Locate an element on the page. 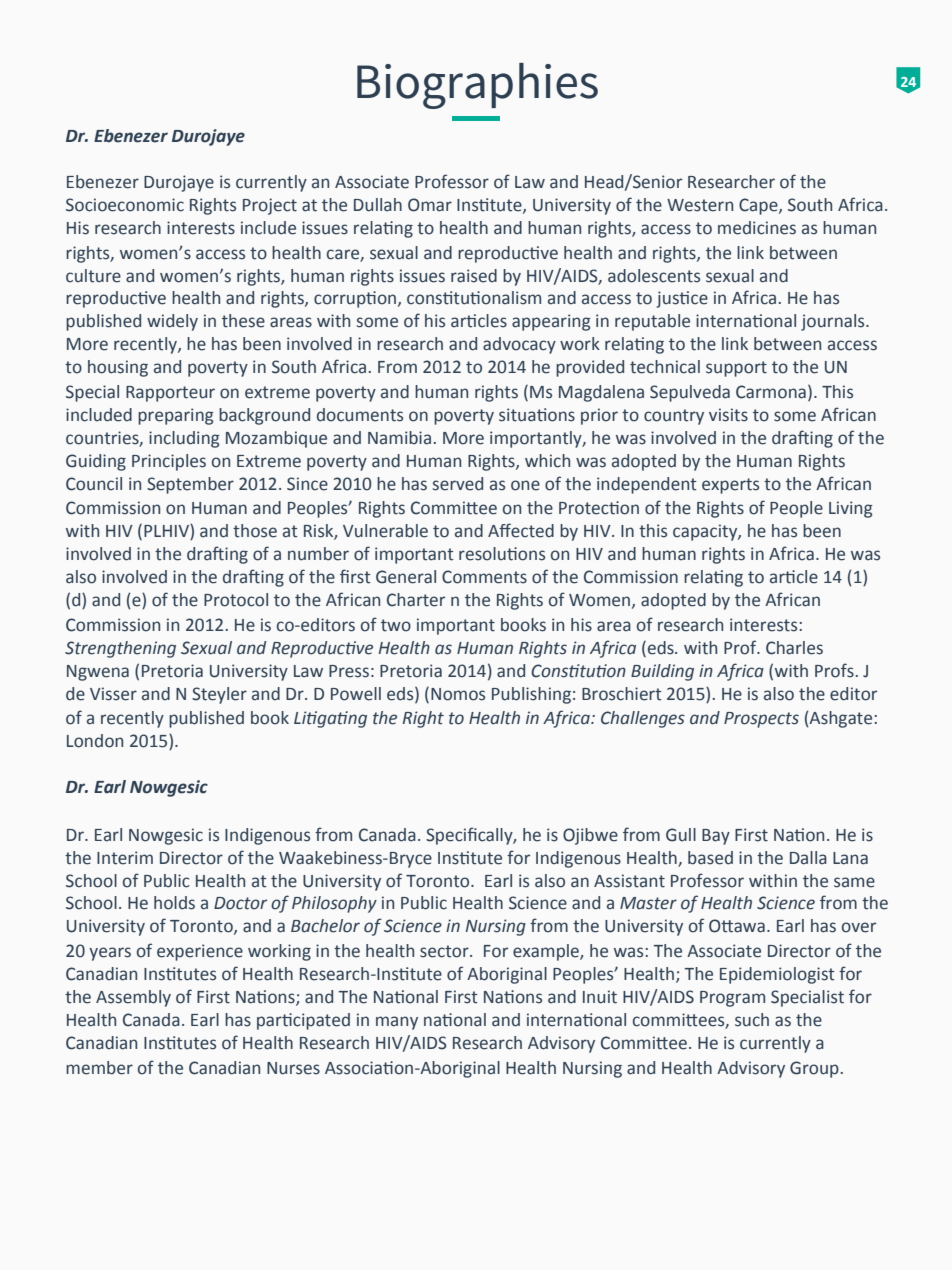  Comments is located at coordinates (484, 577).
